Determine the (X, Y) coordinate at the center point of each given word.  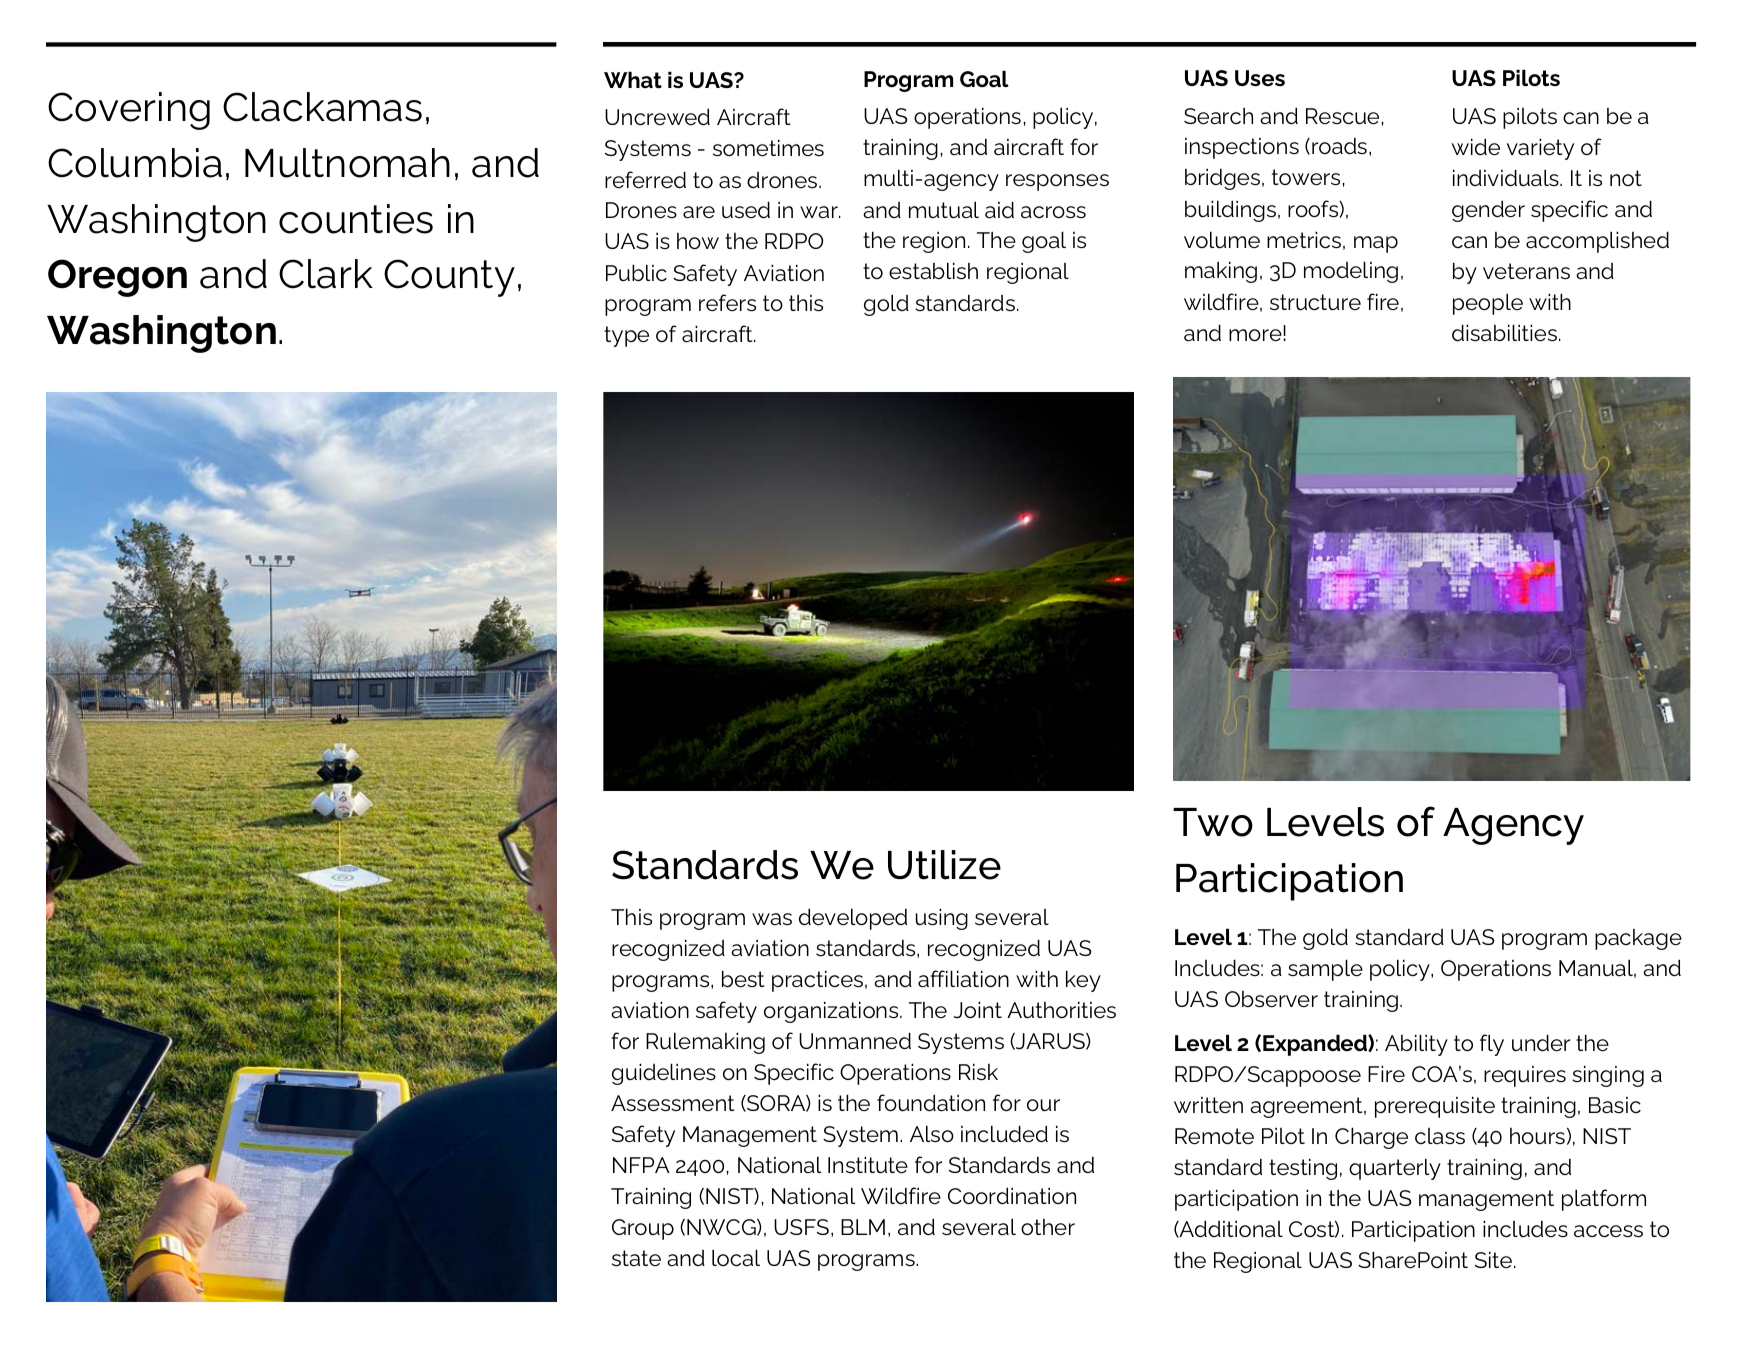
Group (643, 1229)
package (1638, 939)
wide (1476, 147)
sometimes (768, 148)
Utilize (944, 865)
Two (1213, 822)
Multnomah (347, 163)
